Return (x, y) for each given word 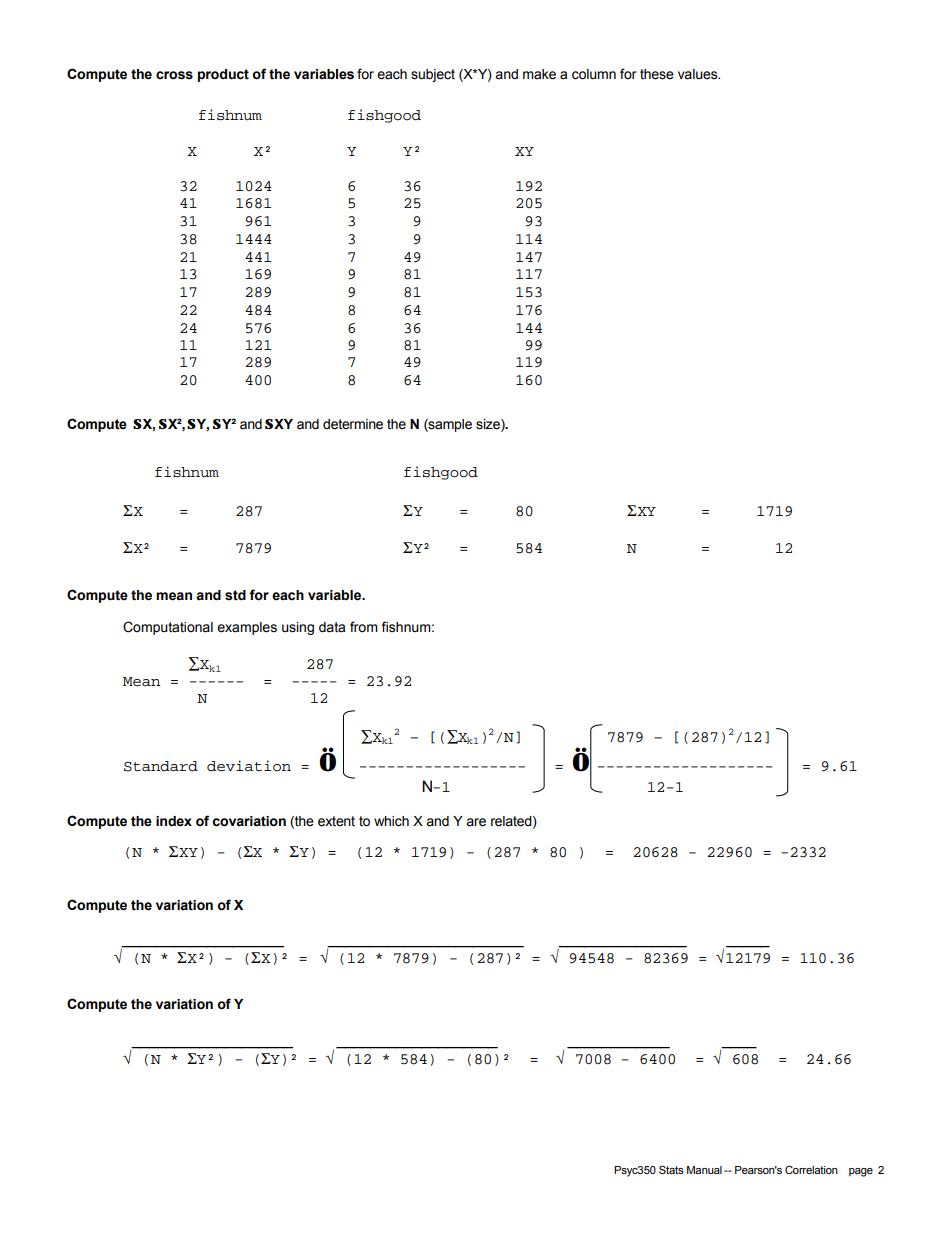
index (174, 821)
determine (353, 424)
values (699, 74)
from (364, 627)
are (476, 822)
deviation (249, 766)
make (539, 74)
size (489, 425)
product (223, 75)
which (391, 821)
